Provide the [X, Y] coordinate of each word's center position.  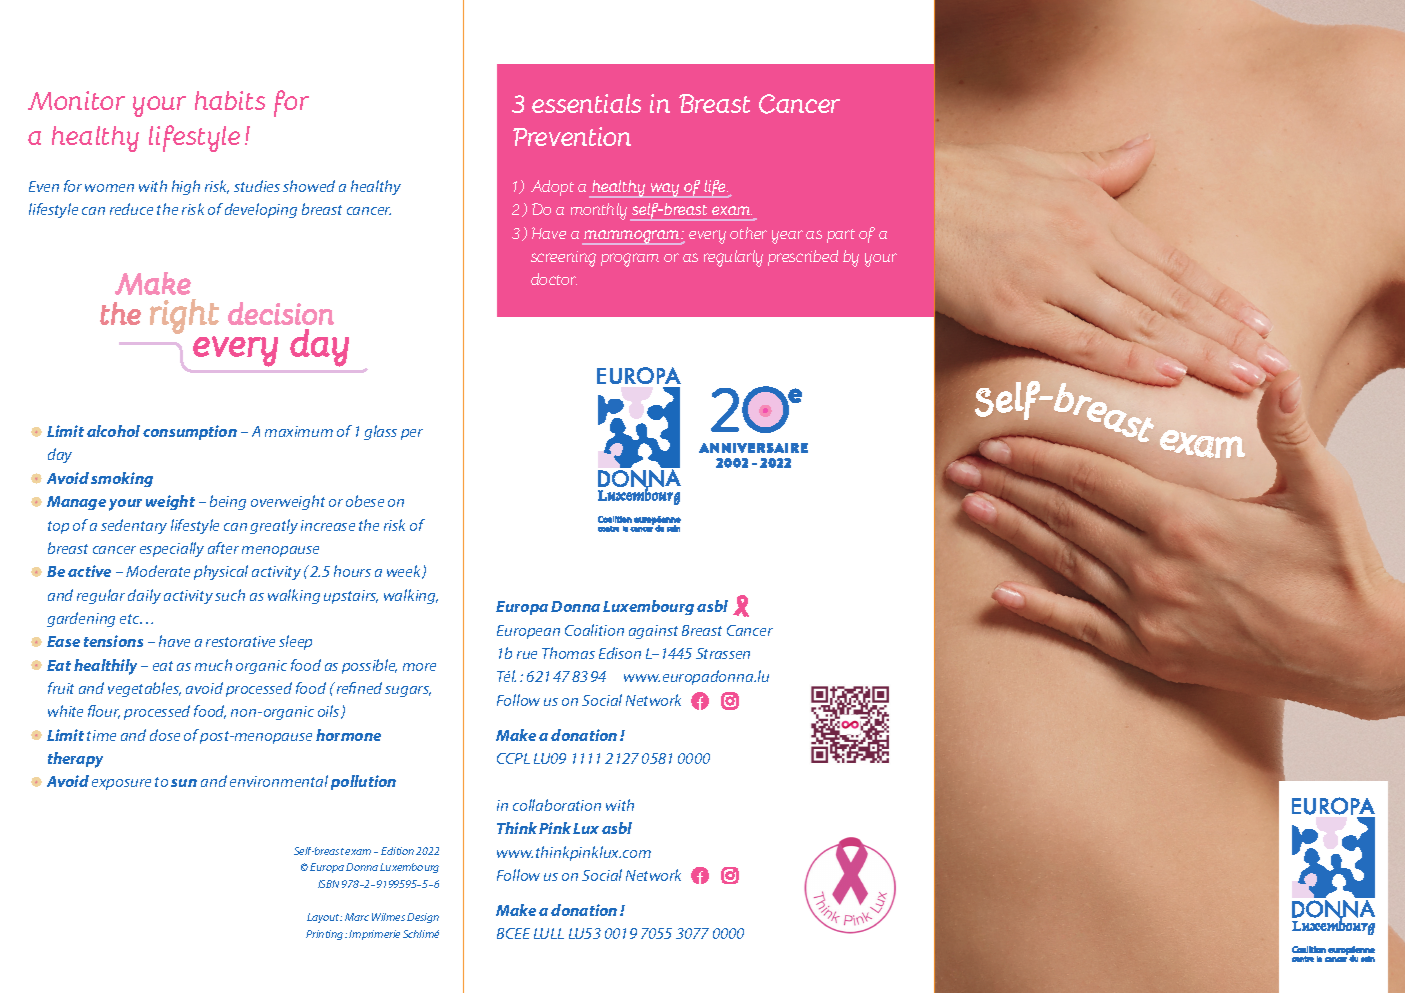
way [665, 190]
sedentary [134, 526]
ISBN [328, 884]
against [653, 632]
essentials [586, 103]
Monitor [76, 100]
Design [423, 918]
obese [365, 501]
